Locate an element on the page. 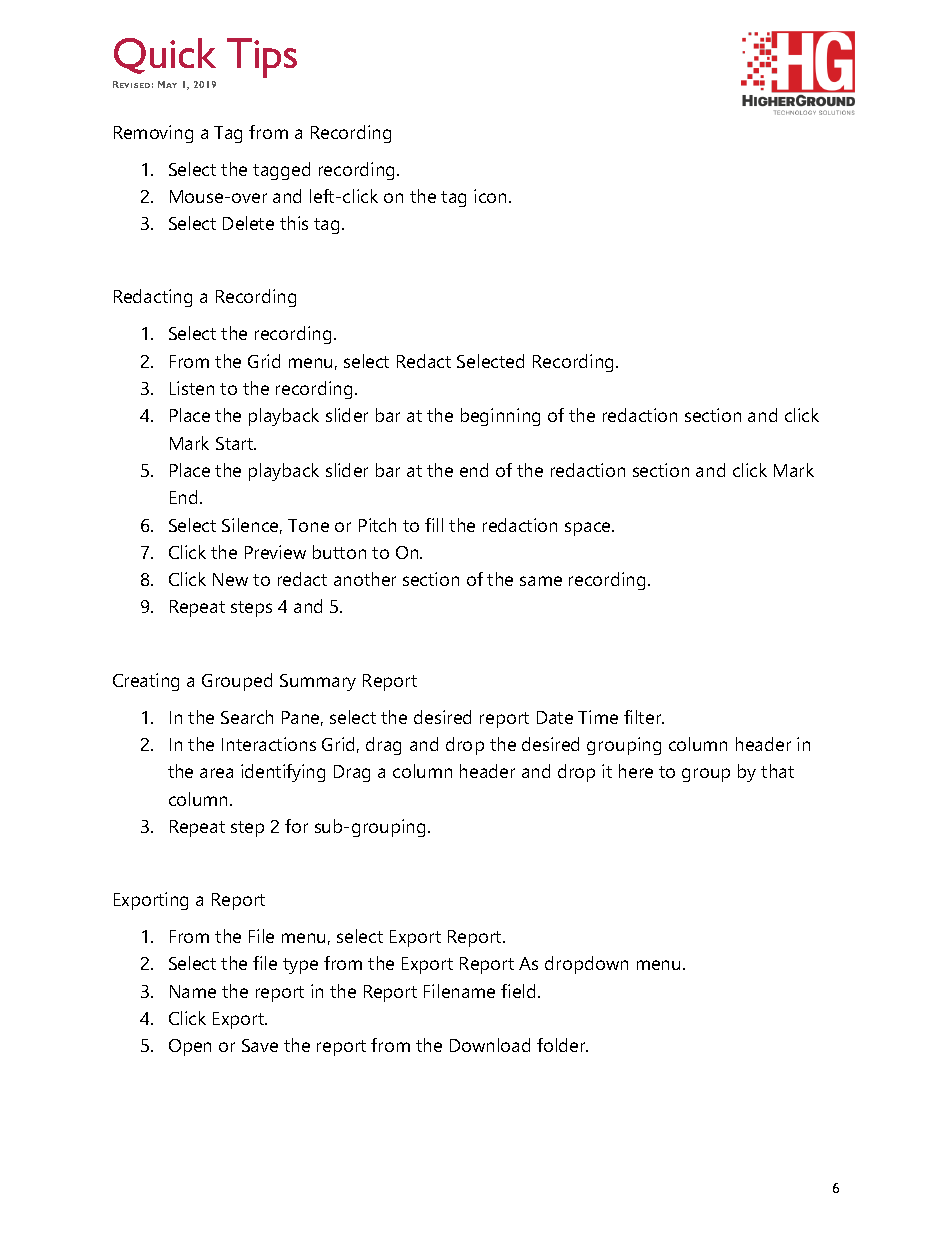 The image size is (952, 1233). icon is located at coordinates (492, 196).
